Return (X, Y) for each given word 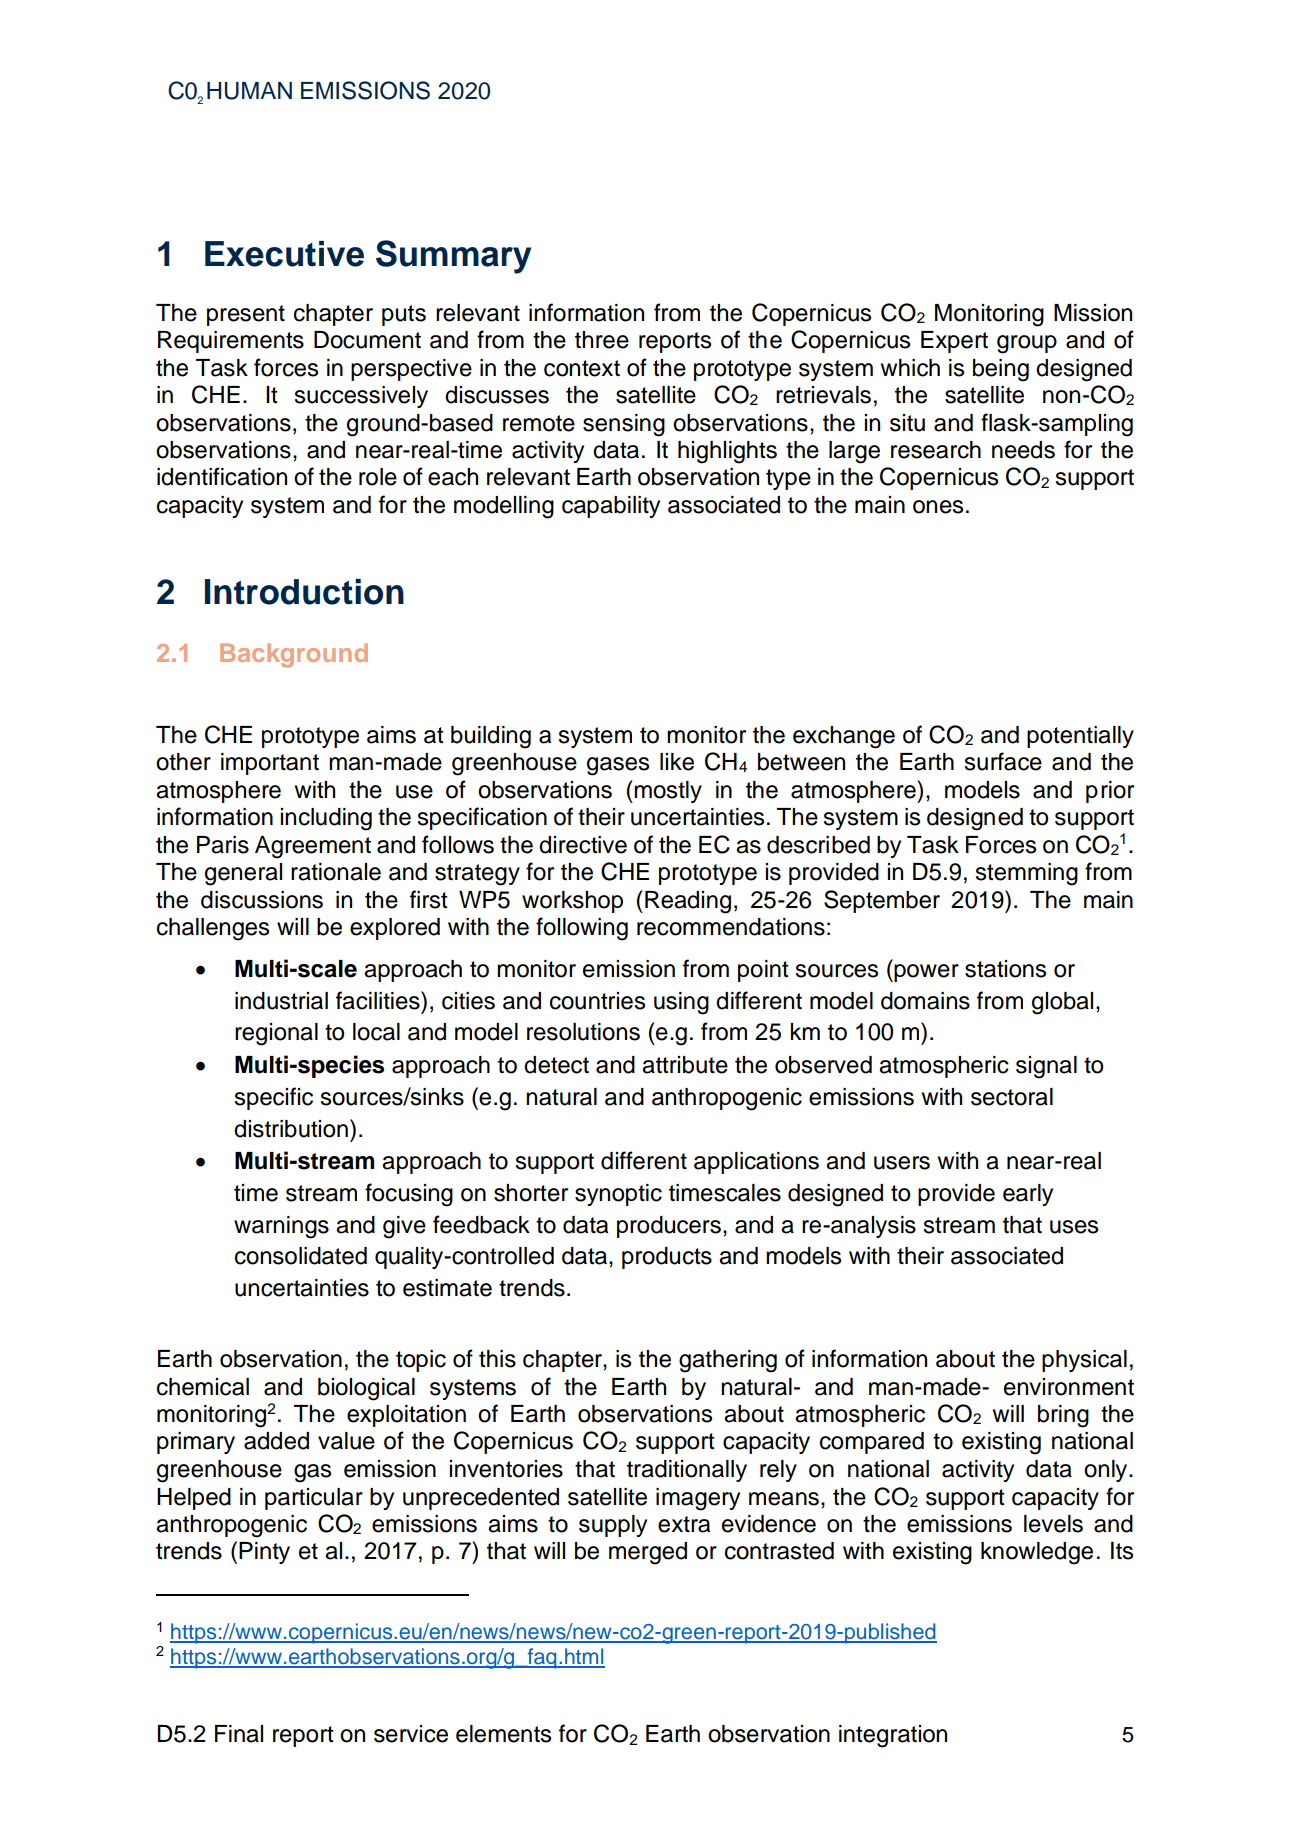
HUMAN (249, 91)
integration (893, 1736)
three (602, 340)
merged (648, 1553)
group (1027, 344)
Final (239, 1734)
